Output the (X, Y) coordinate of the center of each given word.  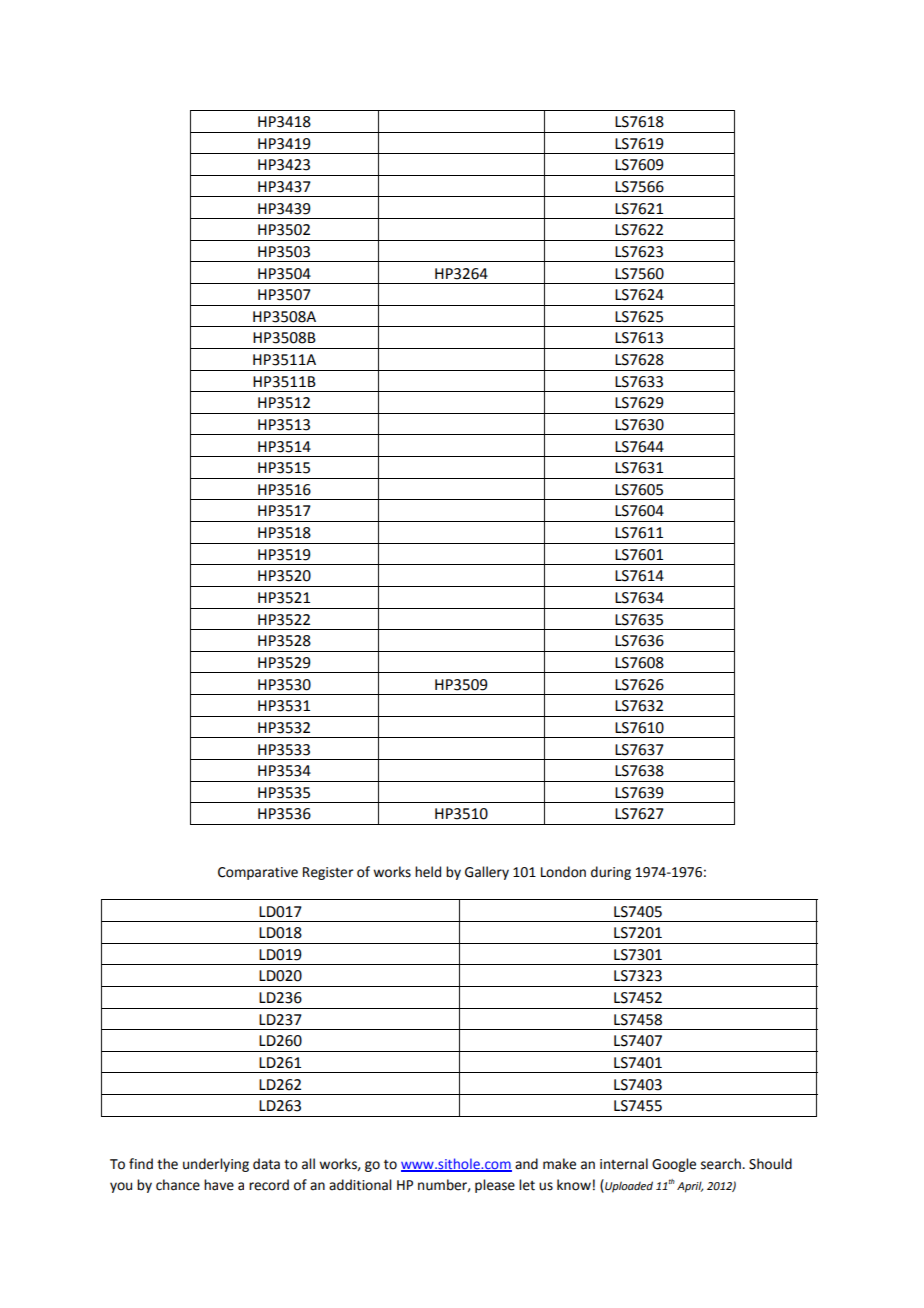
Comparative (258, 873)
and (526, 1164)
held (428, 872)
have (219, 1185)
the (167, 1164)
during (611, 873)
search (722, 1164)
